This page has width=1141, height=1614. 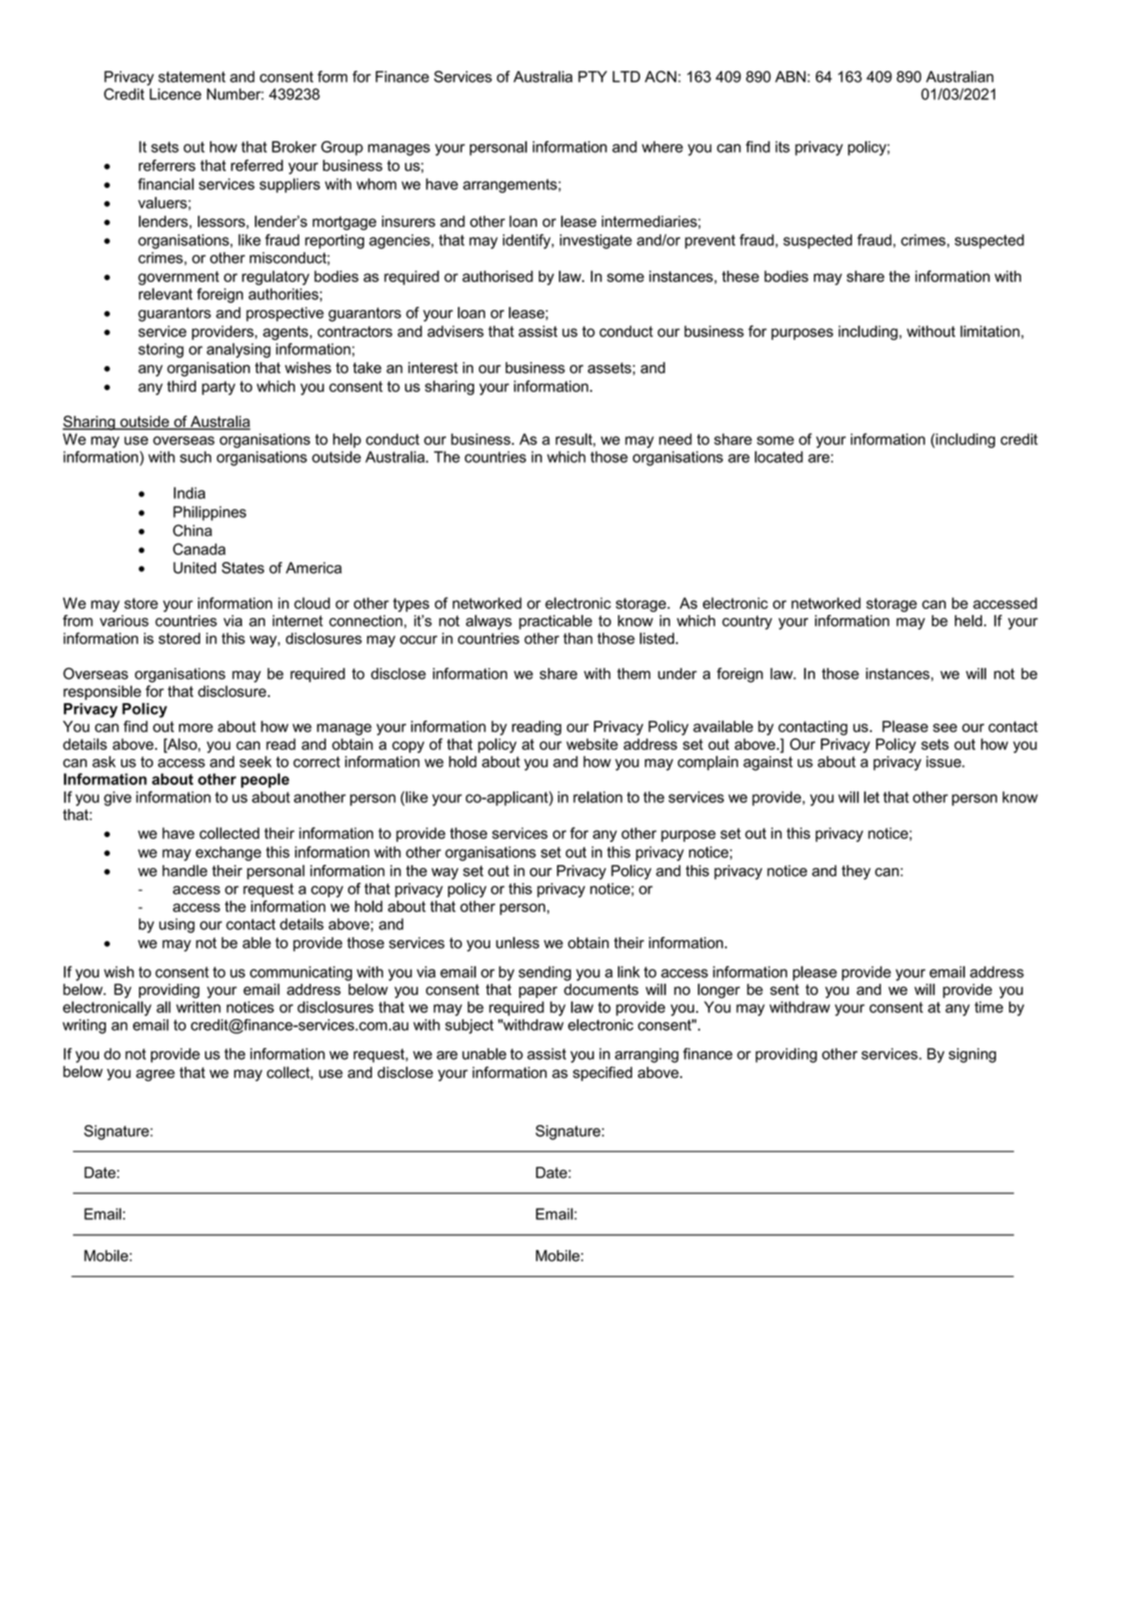 What do you see at coordinates (118, 798) in the page?
I see `give` at bounding box center [118, 798].
